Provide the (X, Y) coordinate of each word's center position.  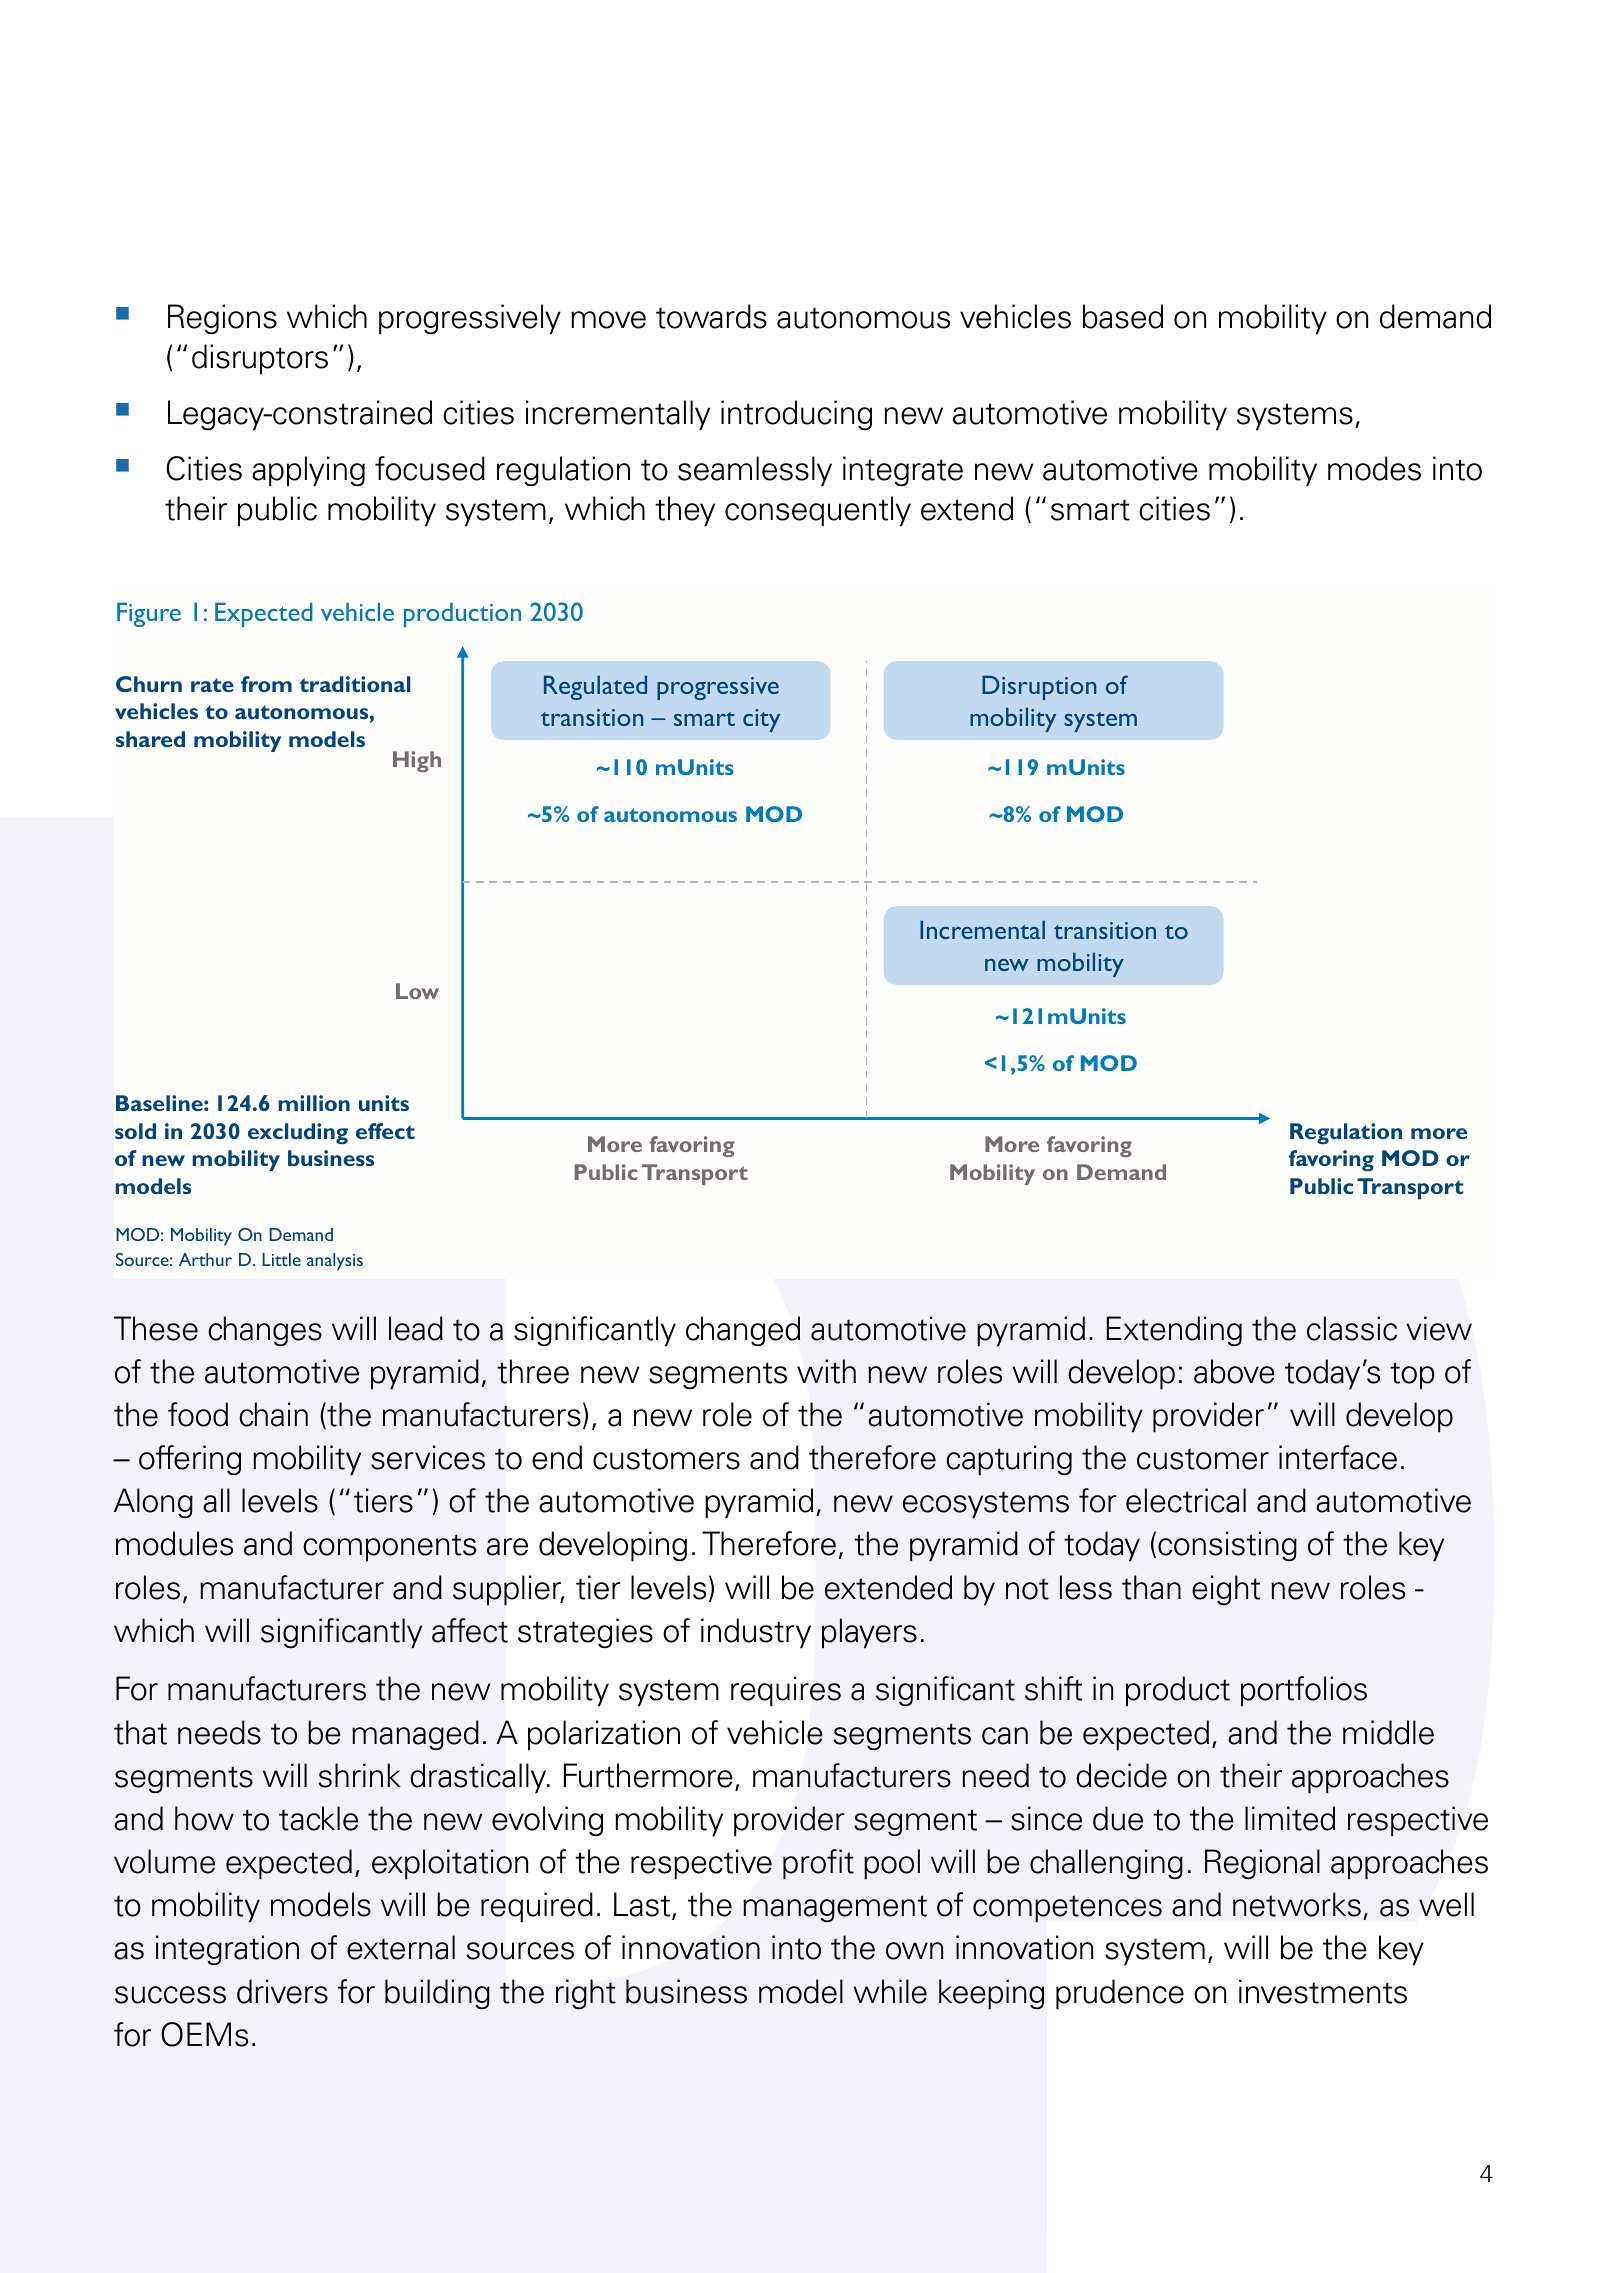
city (761, 720)
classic (1352, 1328)
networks (1297, 1904)
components (389, 1548)
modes (1374, 468)
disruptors (260, 359)
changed (743, 1331)
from (266, 684)
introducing (796, 415)
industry (756, 1633)
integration (227, 1950)
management (835, 1909)
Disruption (1039, 687)
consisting (1227, 1546)
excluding (298, 1134)
